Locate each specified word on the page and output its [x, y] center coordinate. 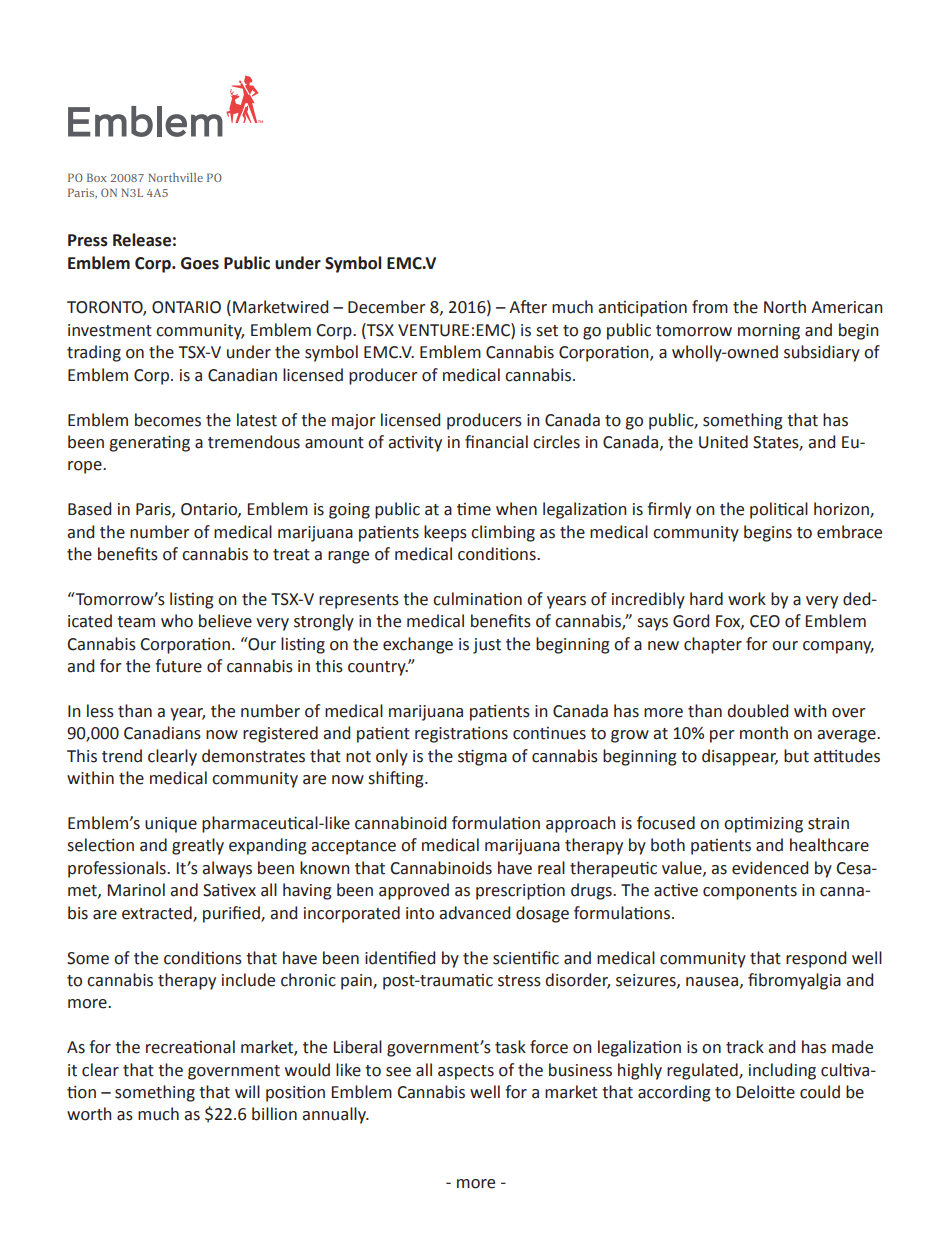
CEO [765, 621]
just [487, 646]
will [247, 1091]
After [528, 307]
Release [142, 240]
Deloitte [766, 1092]
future [178, 666]
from [710, 307]
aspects [466, 1072]
